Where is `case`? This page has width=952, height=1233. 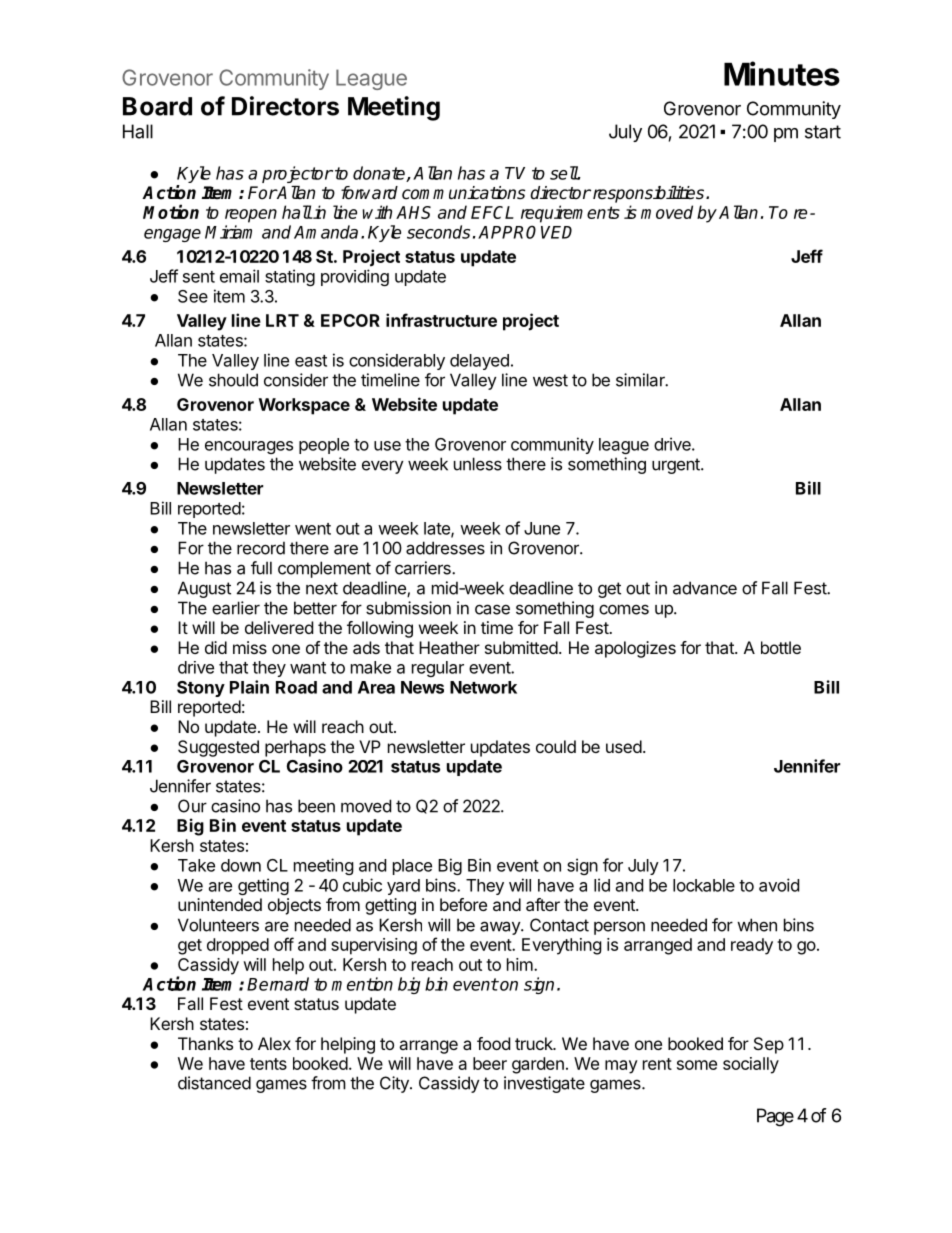
case is located at coordinates (492, 609).
